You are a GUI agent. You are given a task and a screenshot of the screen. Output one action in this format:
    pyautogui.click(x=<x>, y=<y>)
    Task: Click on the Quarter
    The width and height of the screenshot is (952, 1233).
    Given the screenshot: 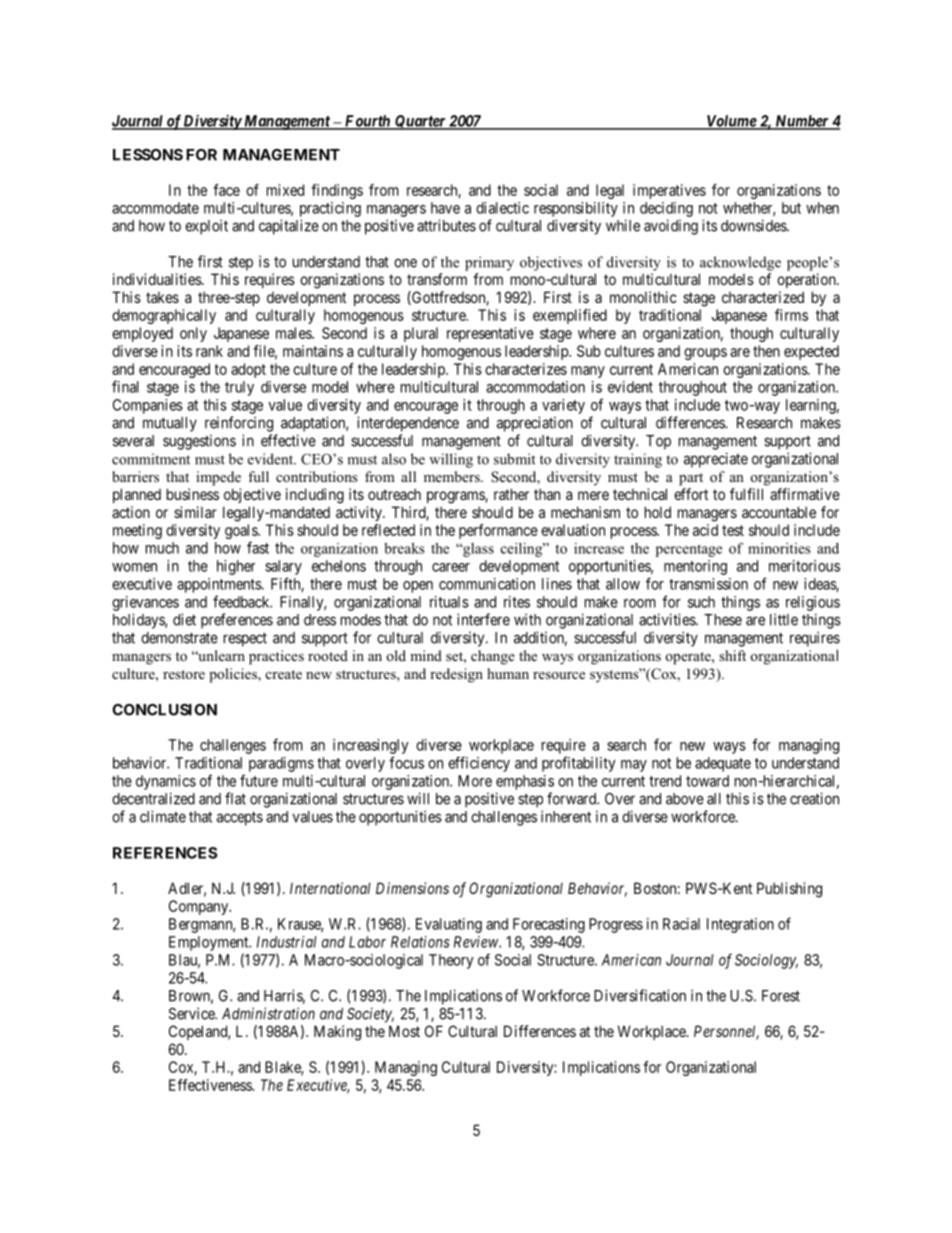 What is the action you would take?
    pyautogui.click(x=420, y=122)
